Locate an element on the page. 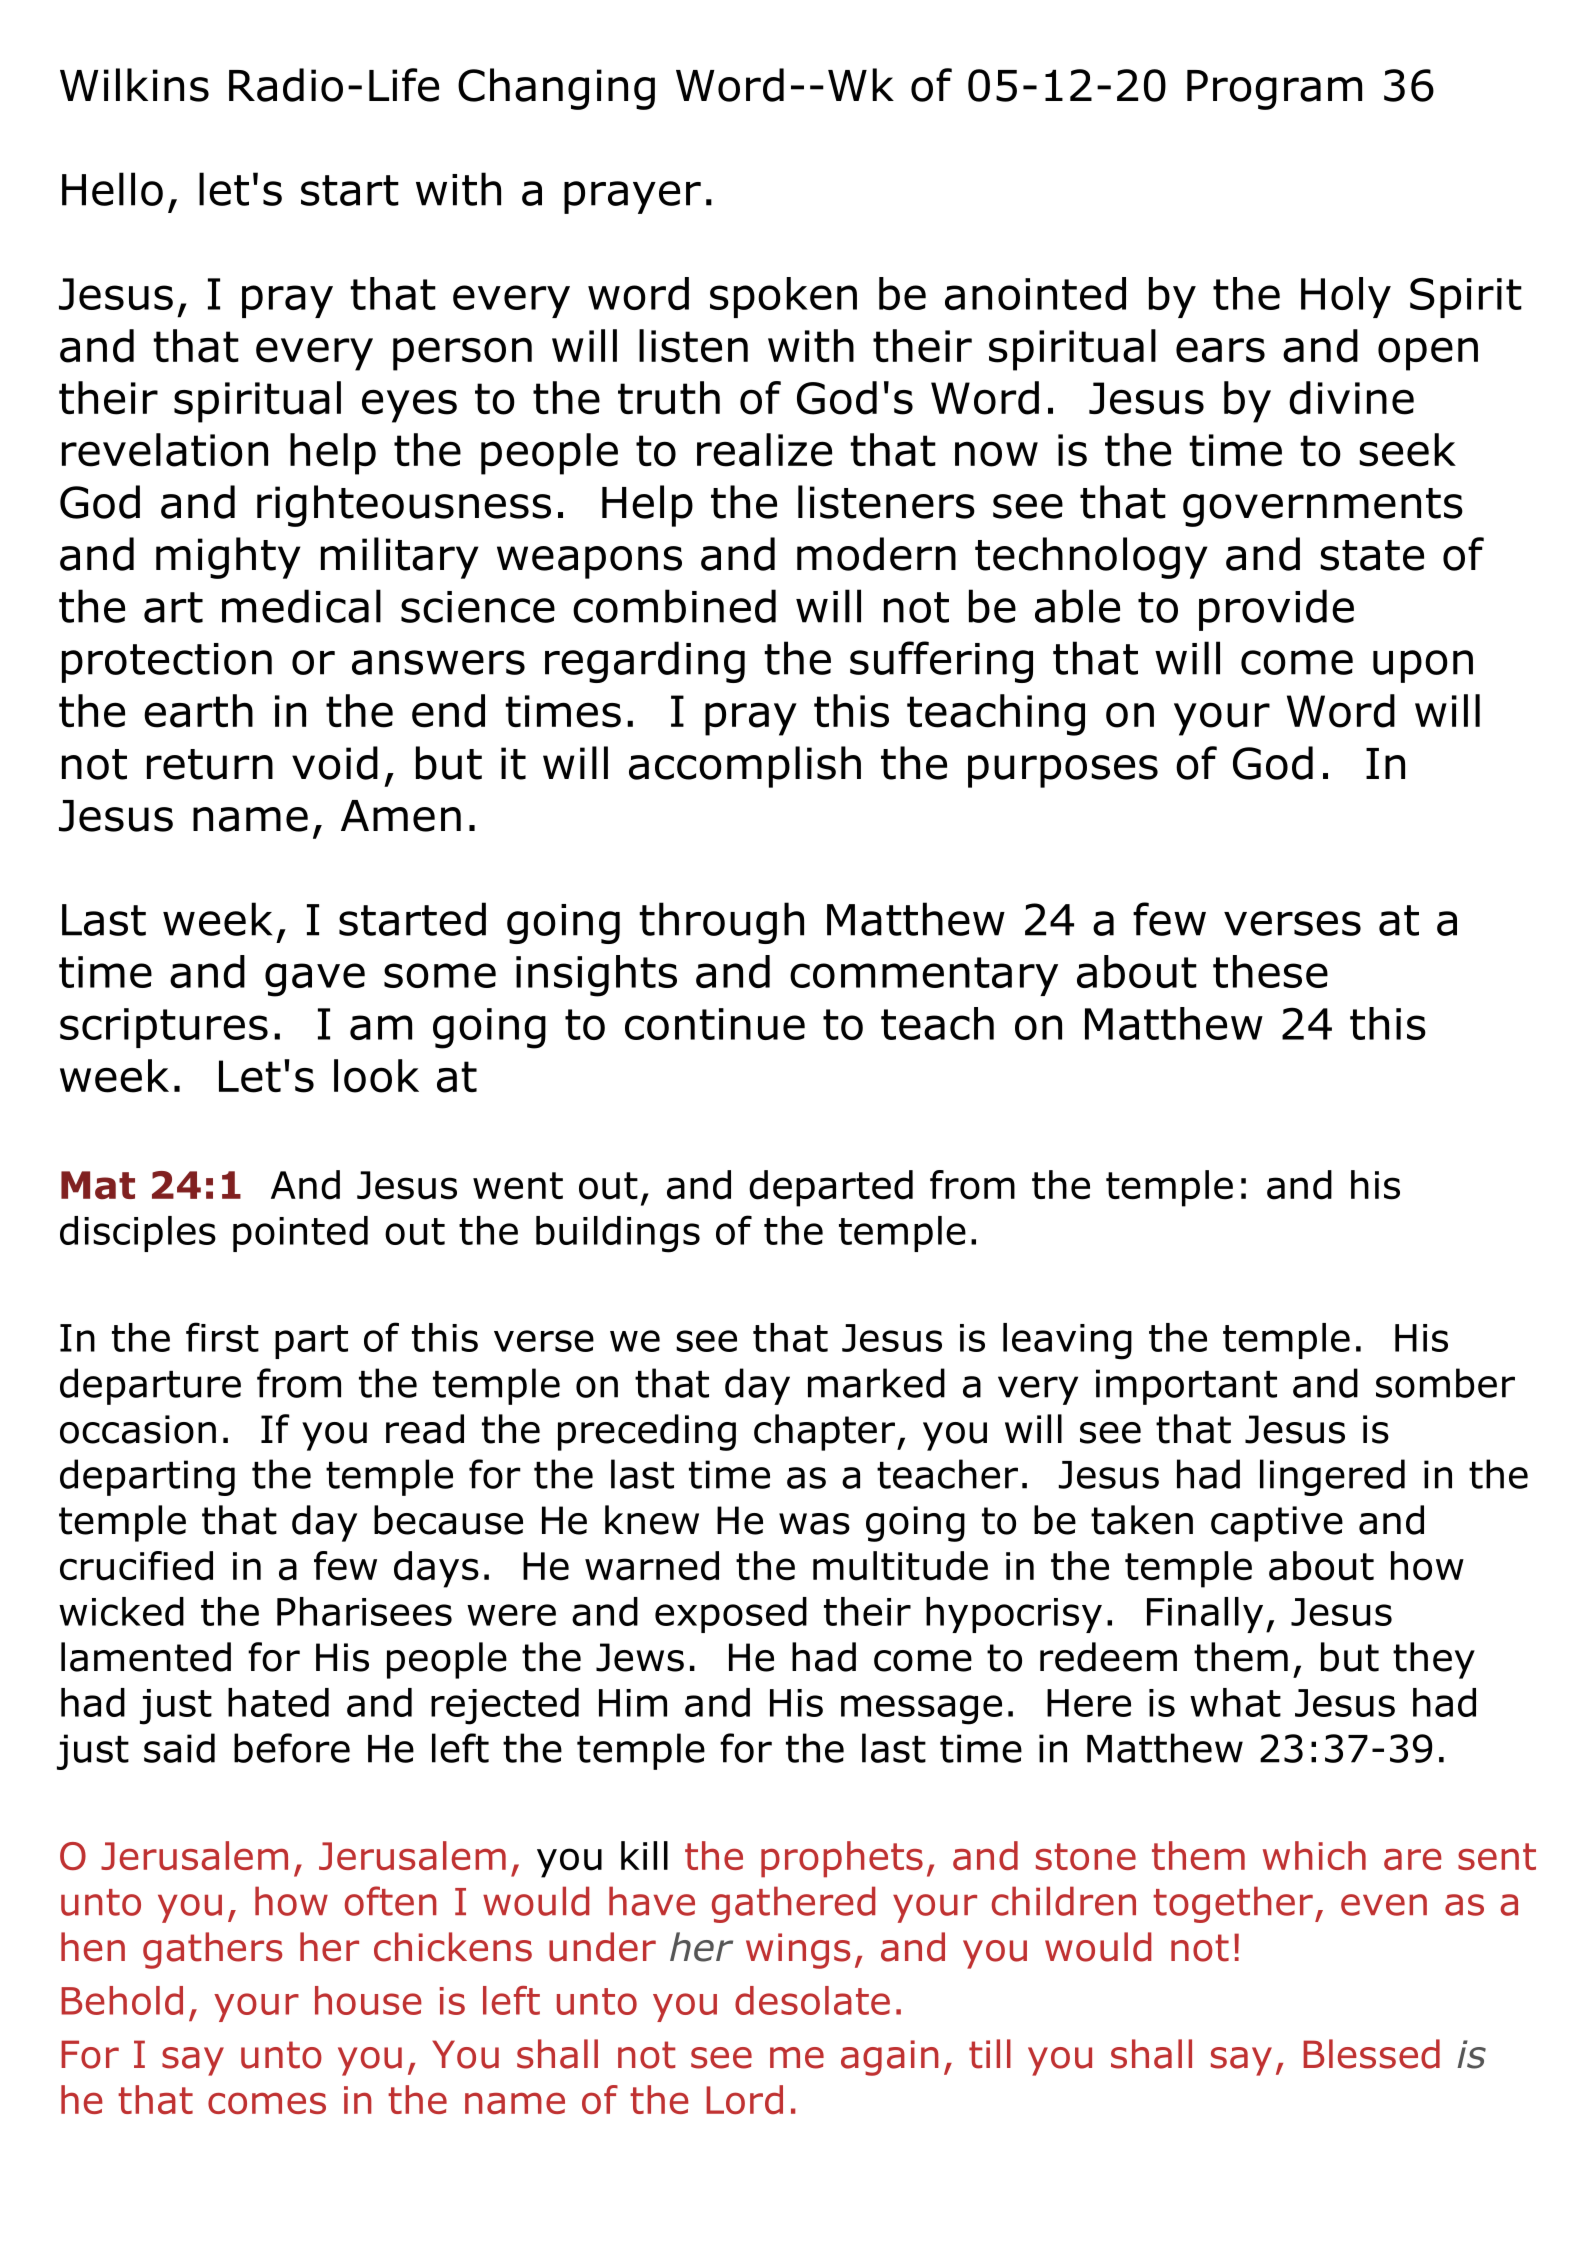 Image resolution: width=1596 pixels, height=2257 pixels. return is located at coordinates (210, 764).
